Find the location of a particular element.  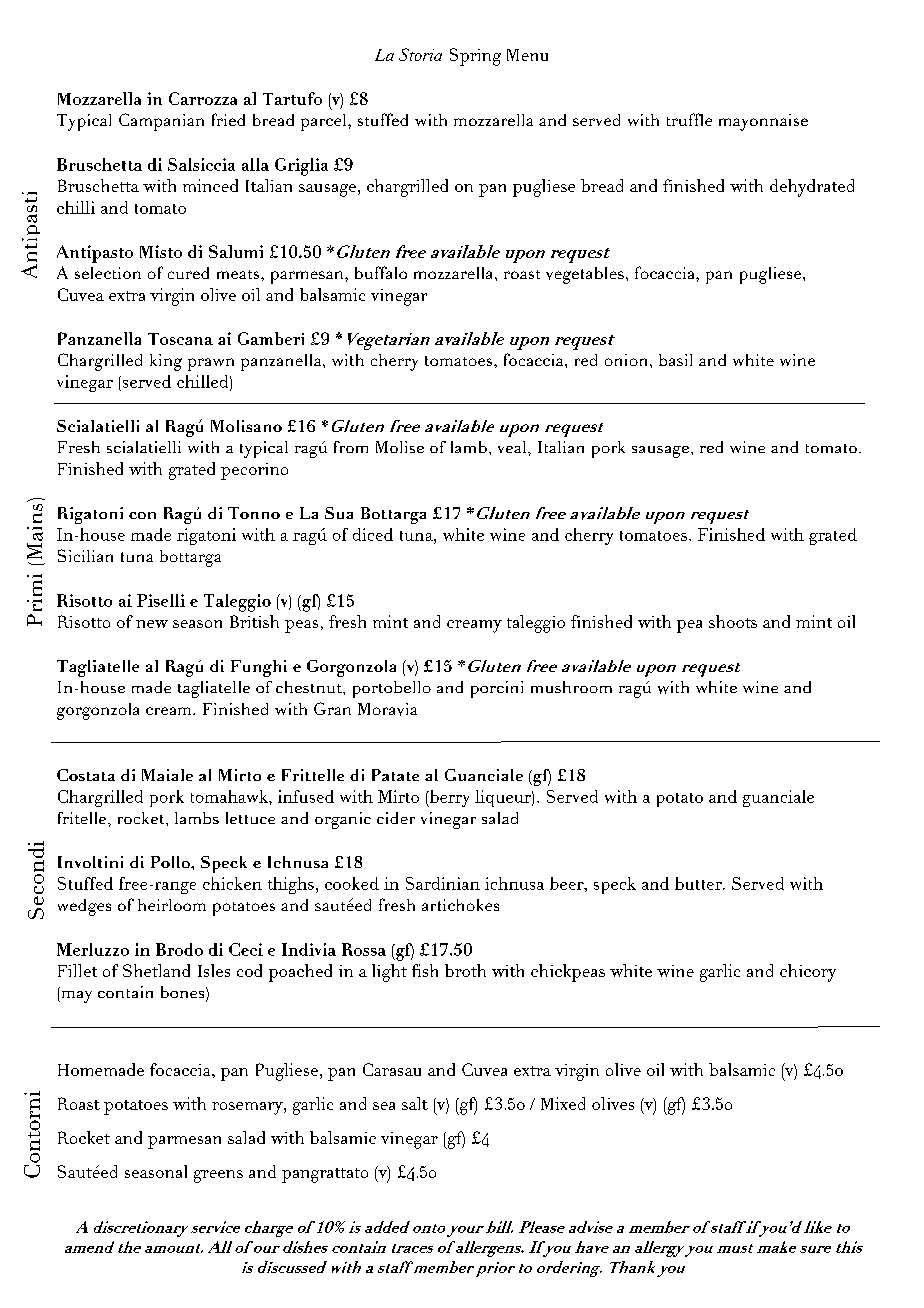

shoots is located at coordinates (733, 621).
